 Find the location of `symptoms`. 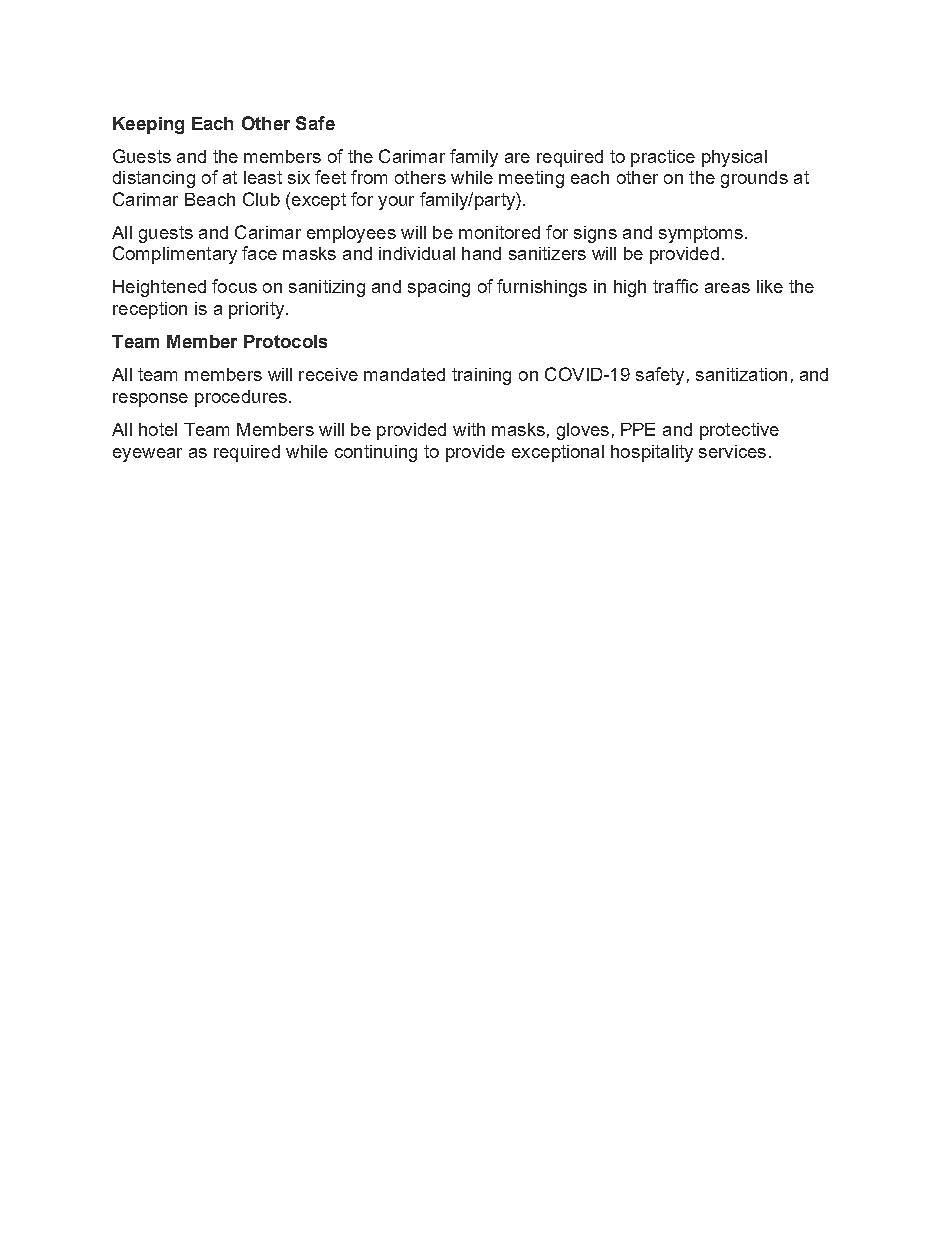

symptoms is located at coordinates (701, 234).
